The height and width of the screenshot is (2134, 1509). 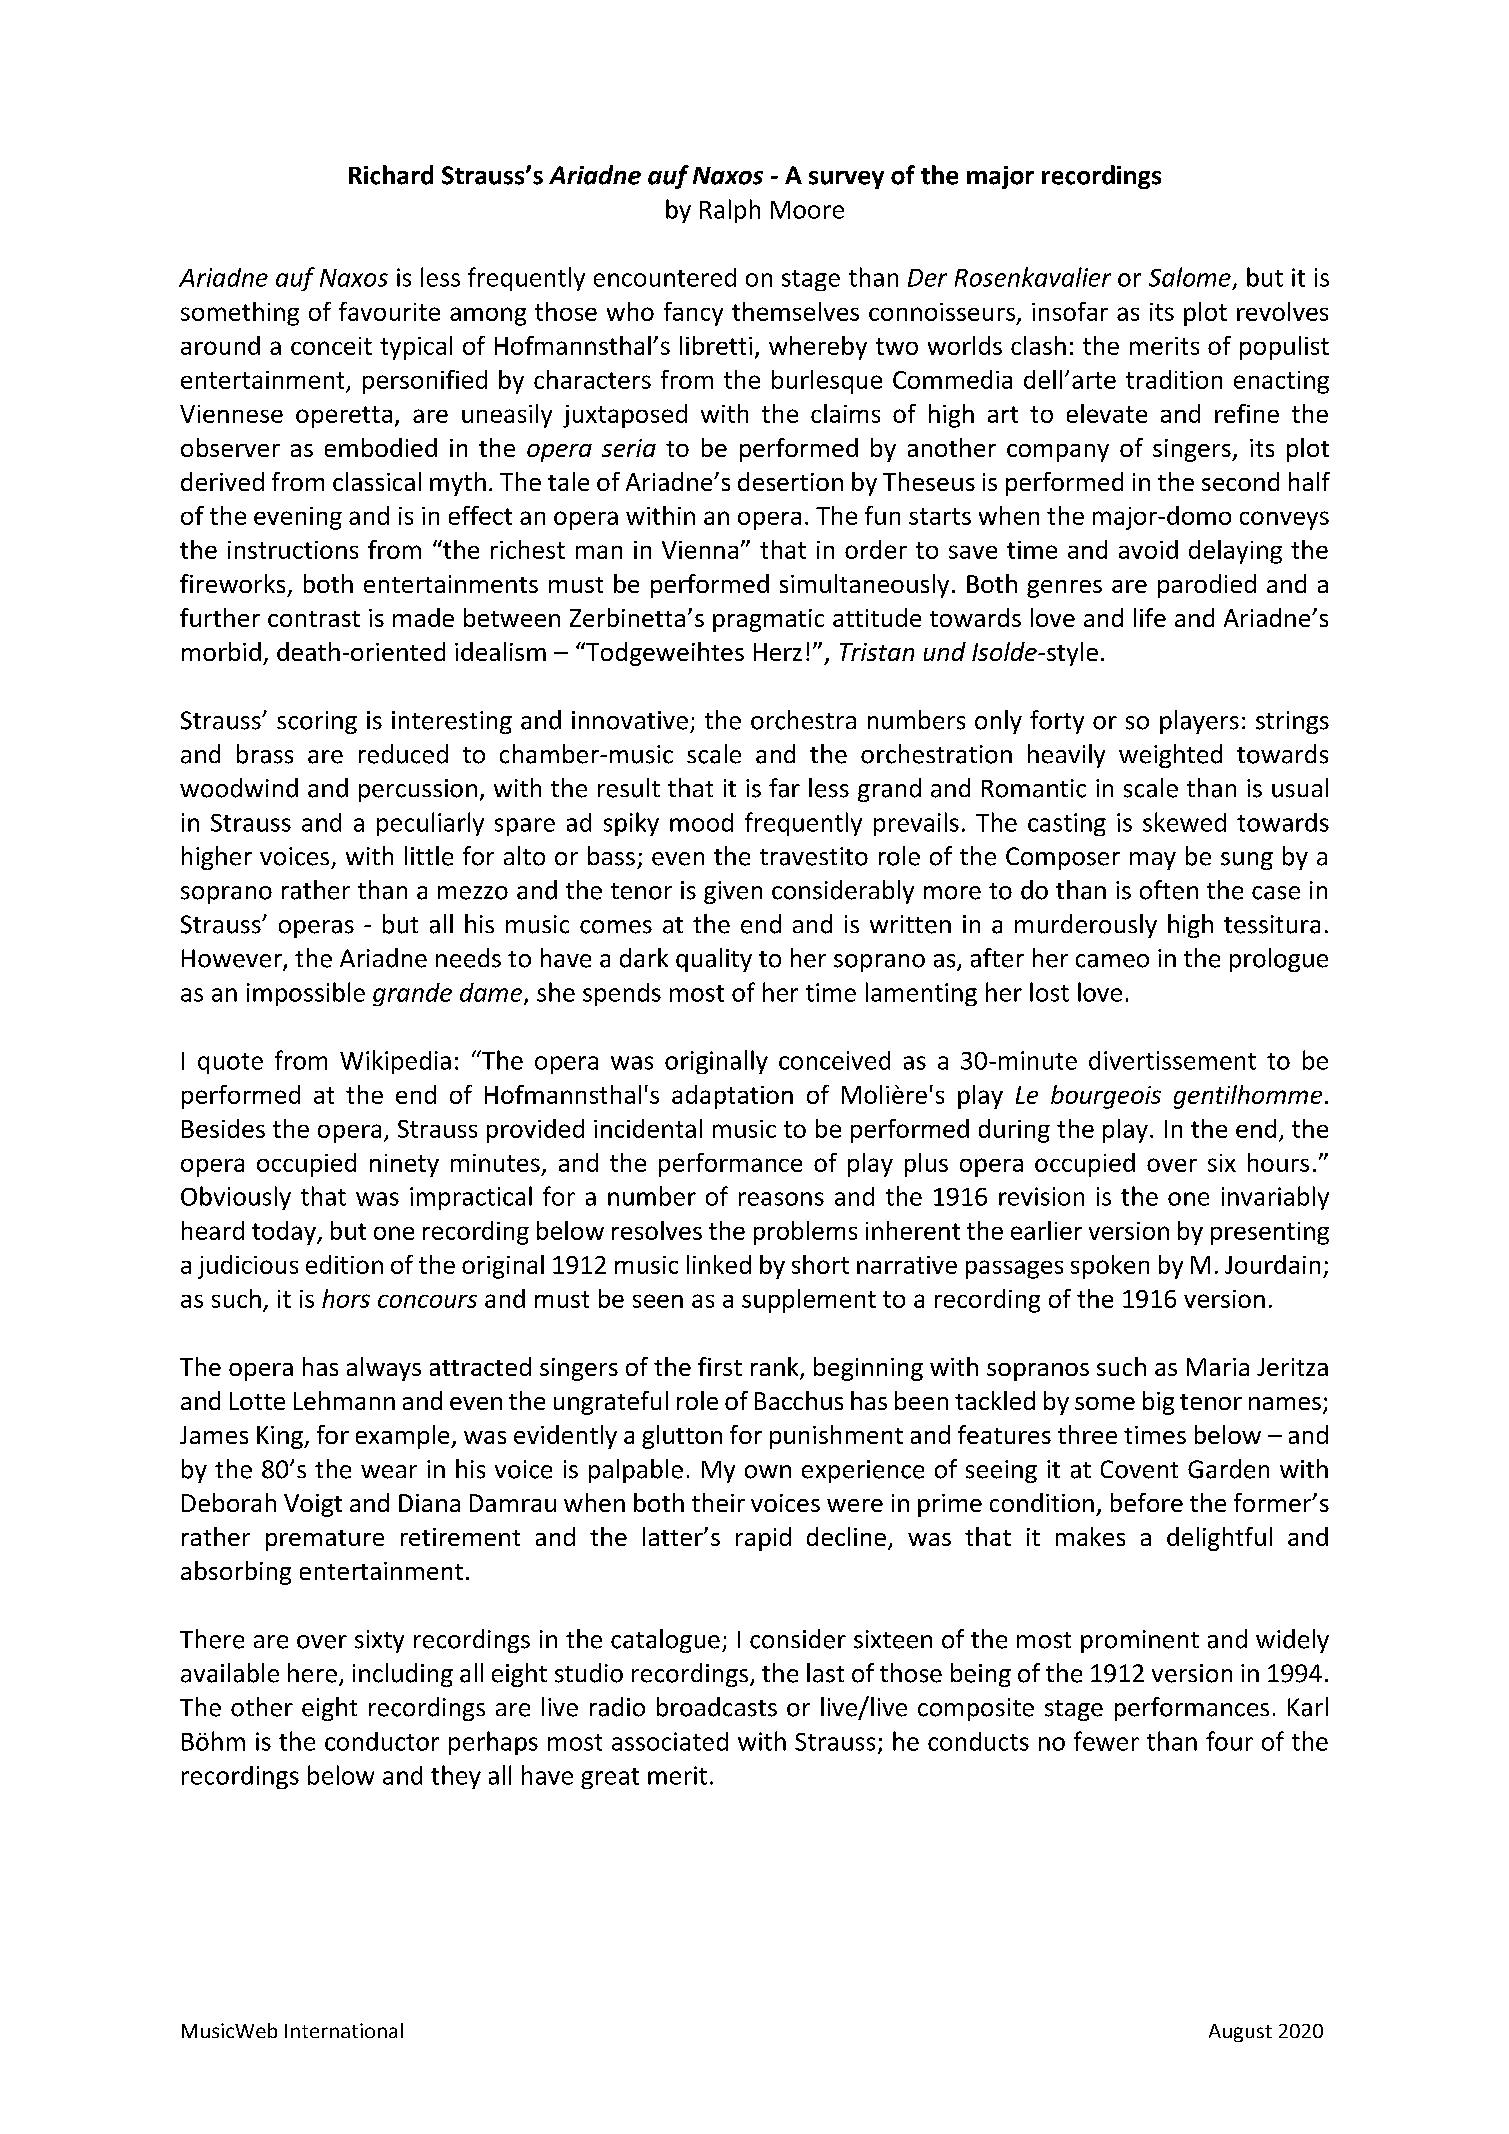 What do you see at coordinates (1190, 277) in the screenshot?
I see `Salome` at bounding box center [1190, 277].
